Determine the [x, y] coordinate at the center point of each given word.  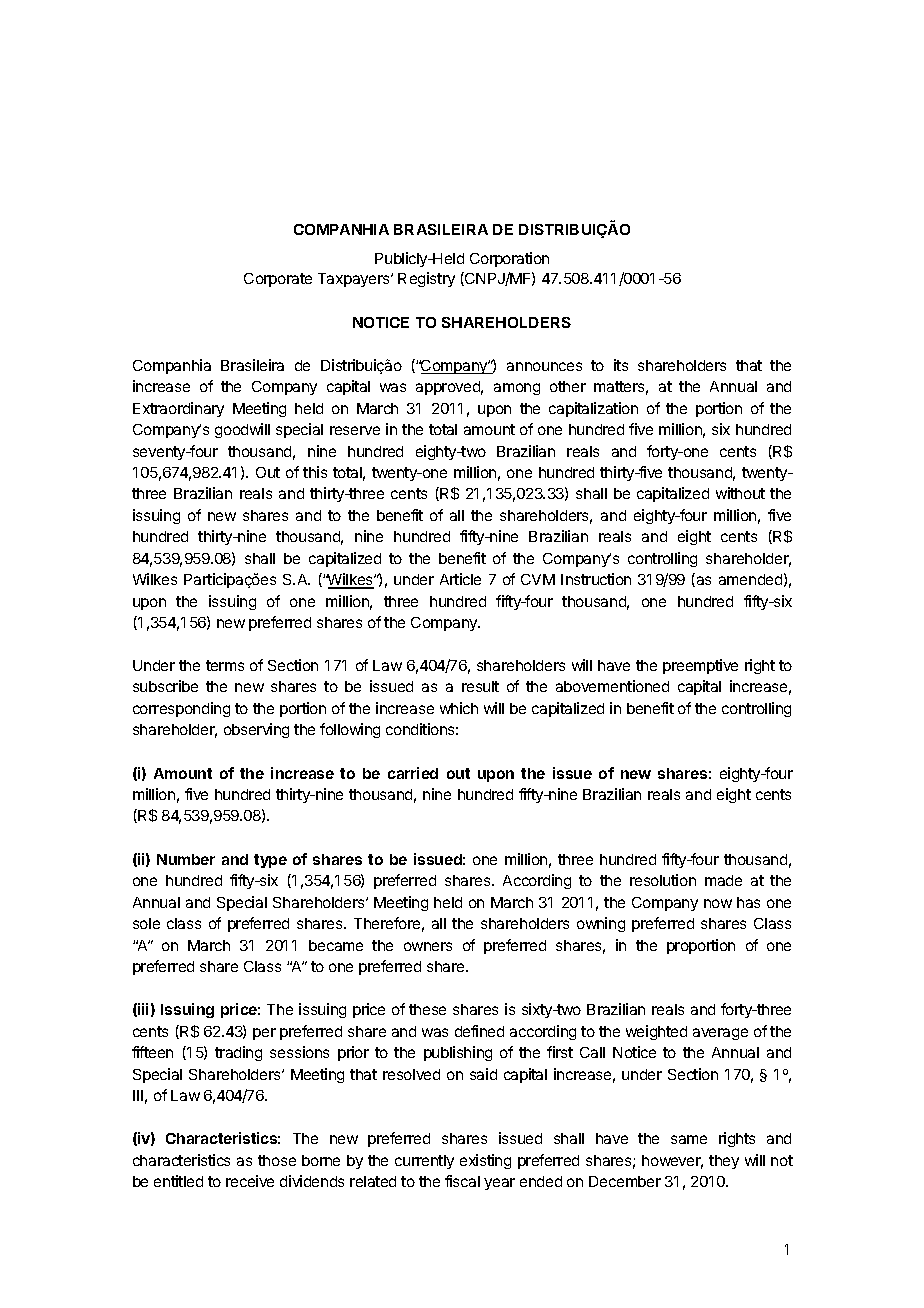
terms [225, 665]
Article [460, 579]
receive [250, 1181]
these [427, 1009]
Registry [426, 279]
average [720, 1034]
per [264, 1034]
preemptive [700, 666]
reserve [355, 430]
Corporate [278, 280]
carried [413, 773]
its [621, 365]
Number [186, 859]
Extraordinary [178, 409]
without [740, 493]
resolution [663, 880]
